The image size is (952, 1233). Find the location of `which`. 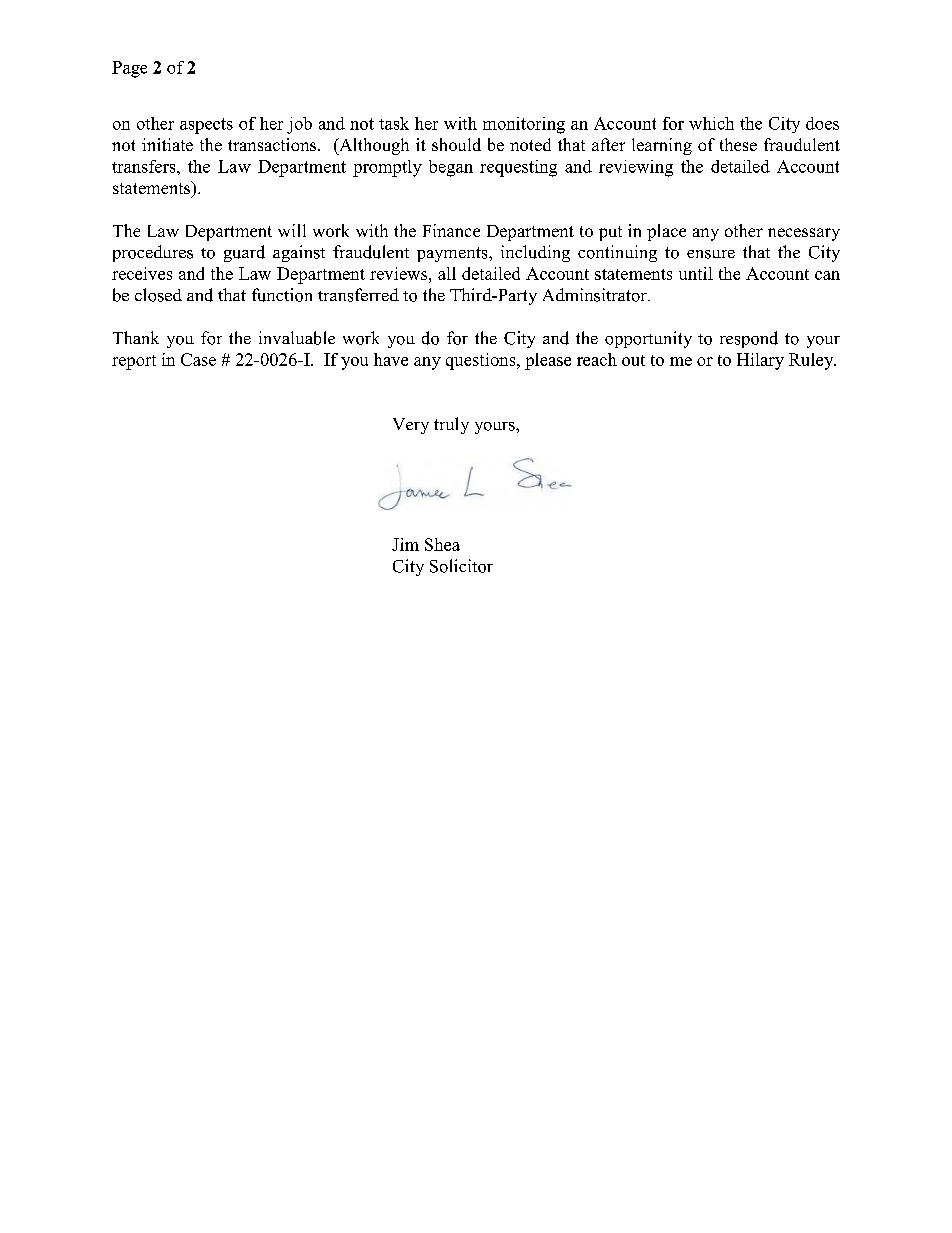

which is located at coordinates (711, 123).
